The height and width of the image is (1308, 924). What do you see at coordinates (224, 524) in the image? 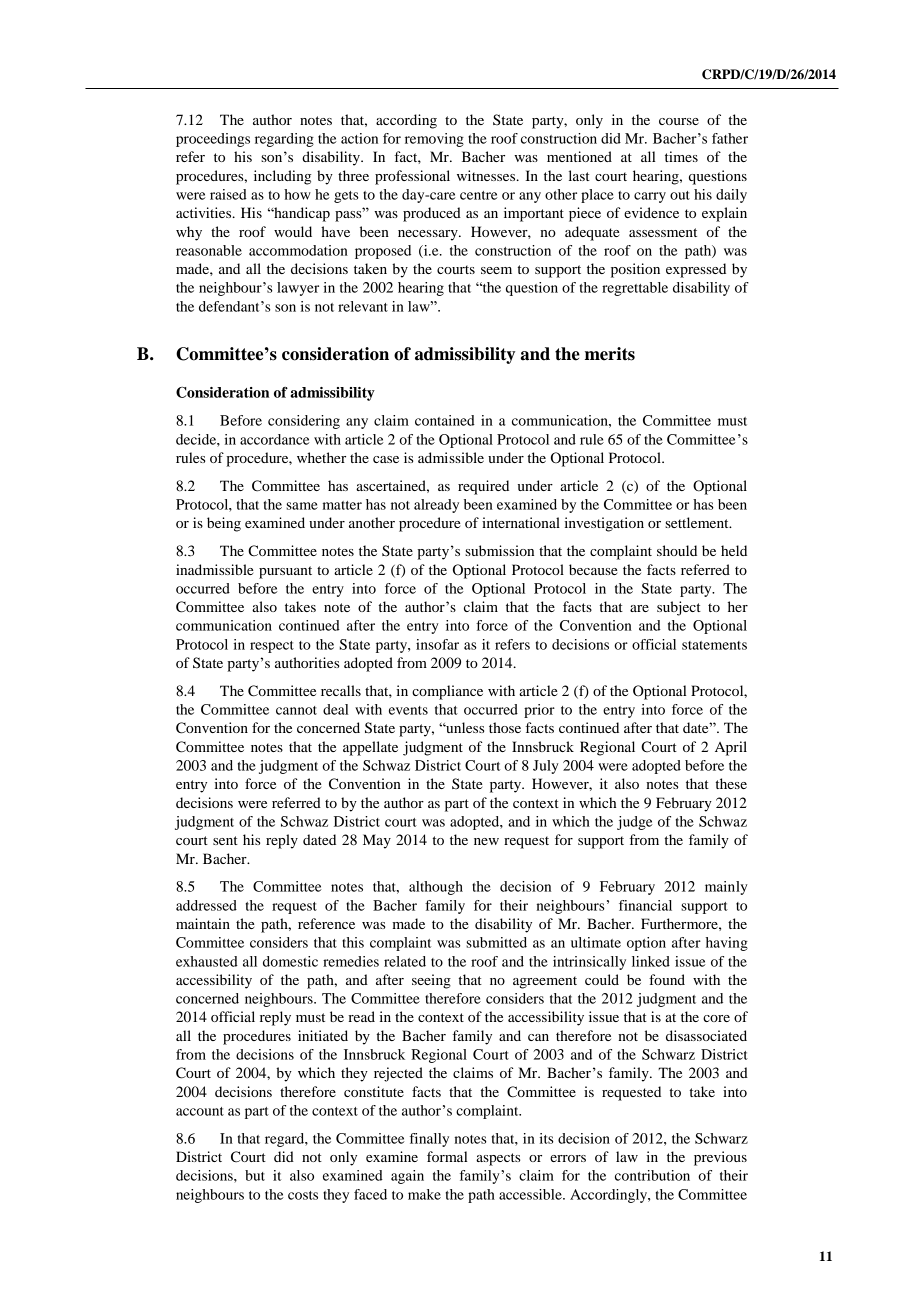
I see `being` at bounding box center [224, 524].
